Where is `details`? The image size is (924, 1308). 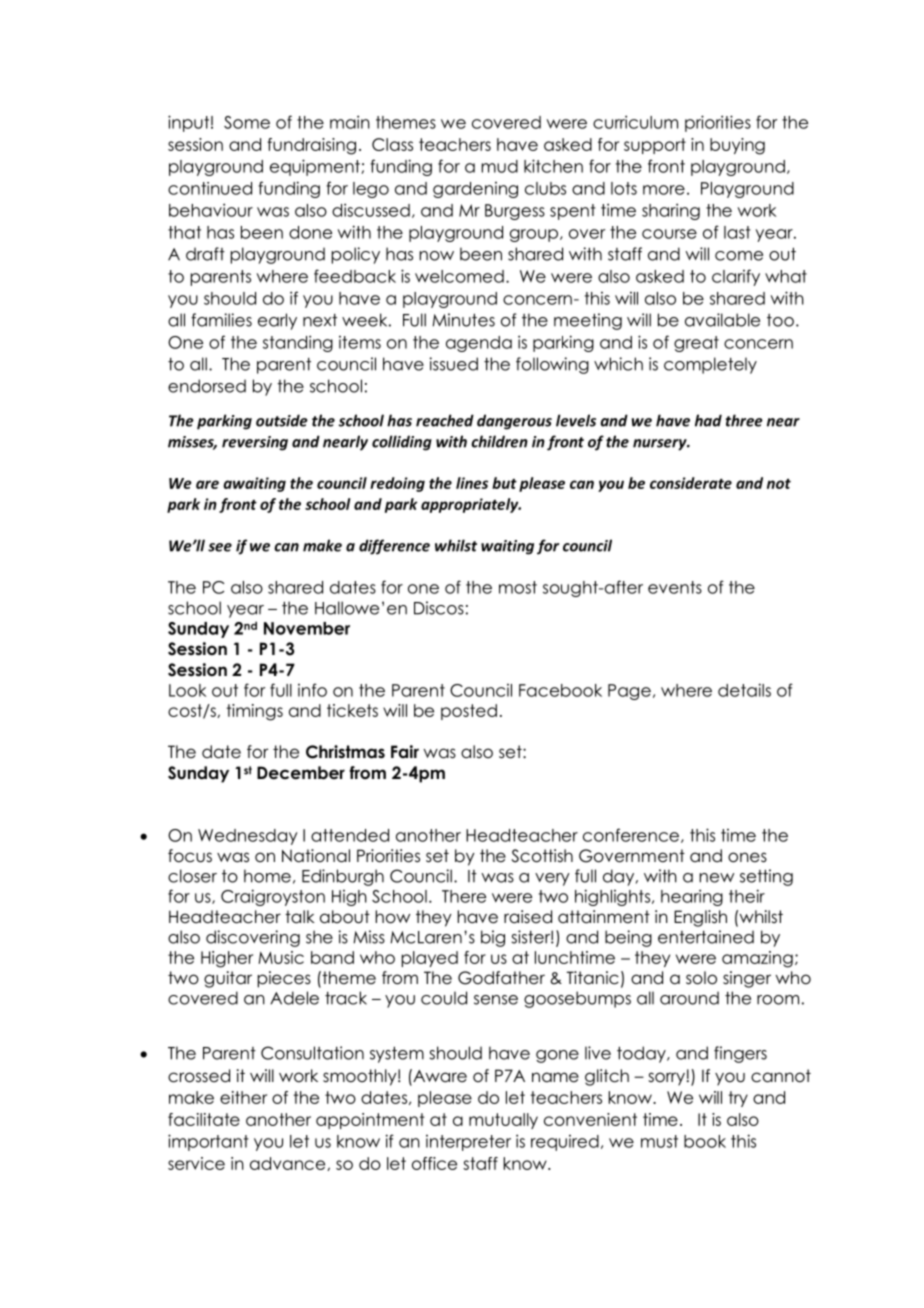 details is located at coordinates (744, 690).
